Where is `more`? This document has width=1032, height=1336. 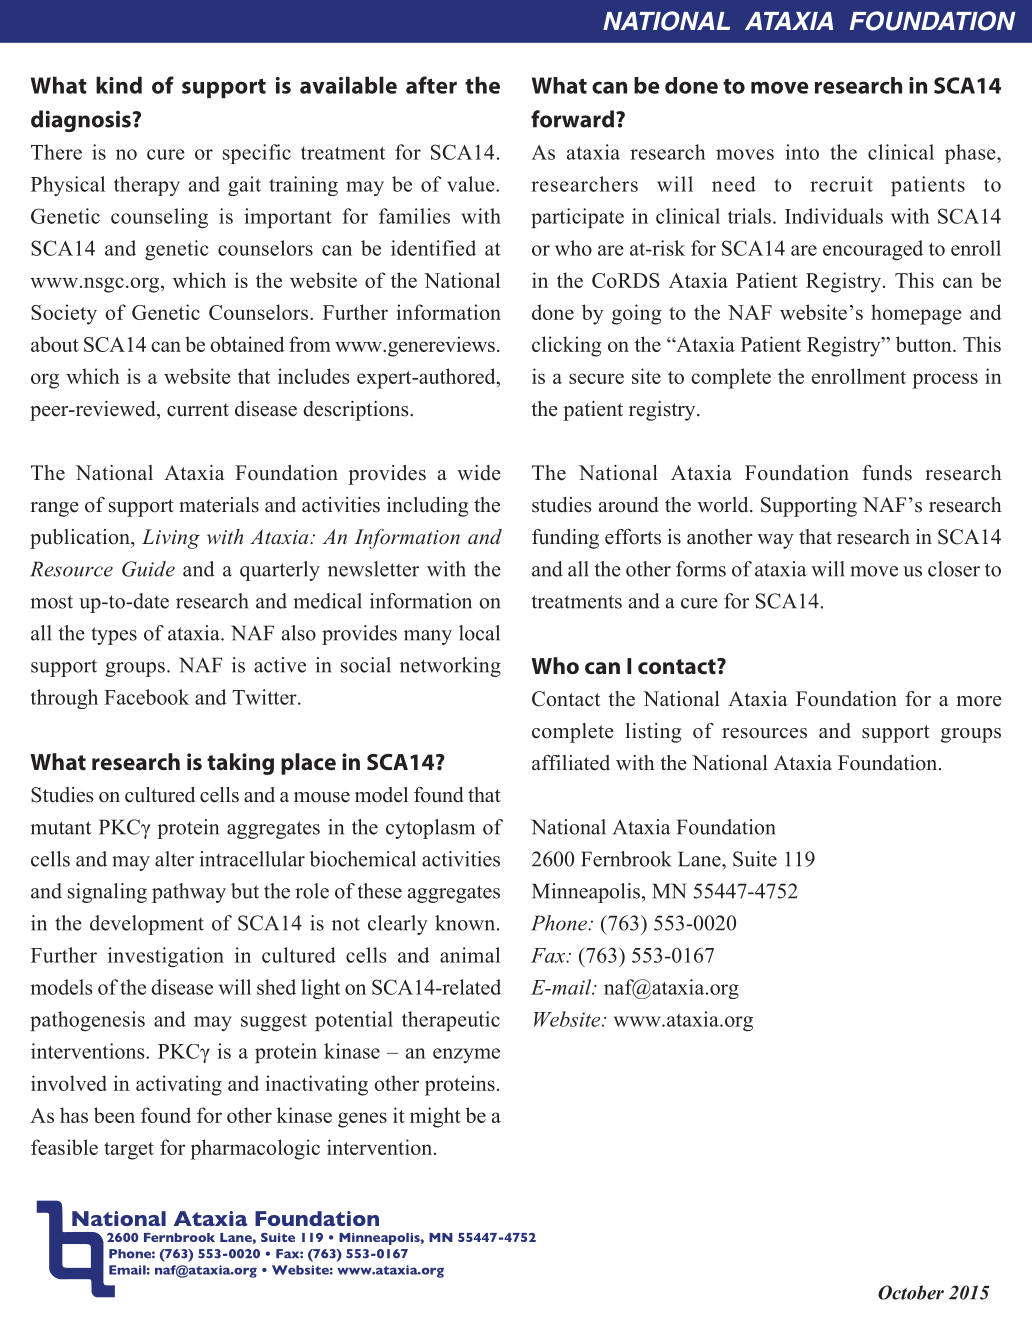
more is located at coordinates (979, 701).
